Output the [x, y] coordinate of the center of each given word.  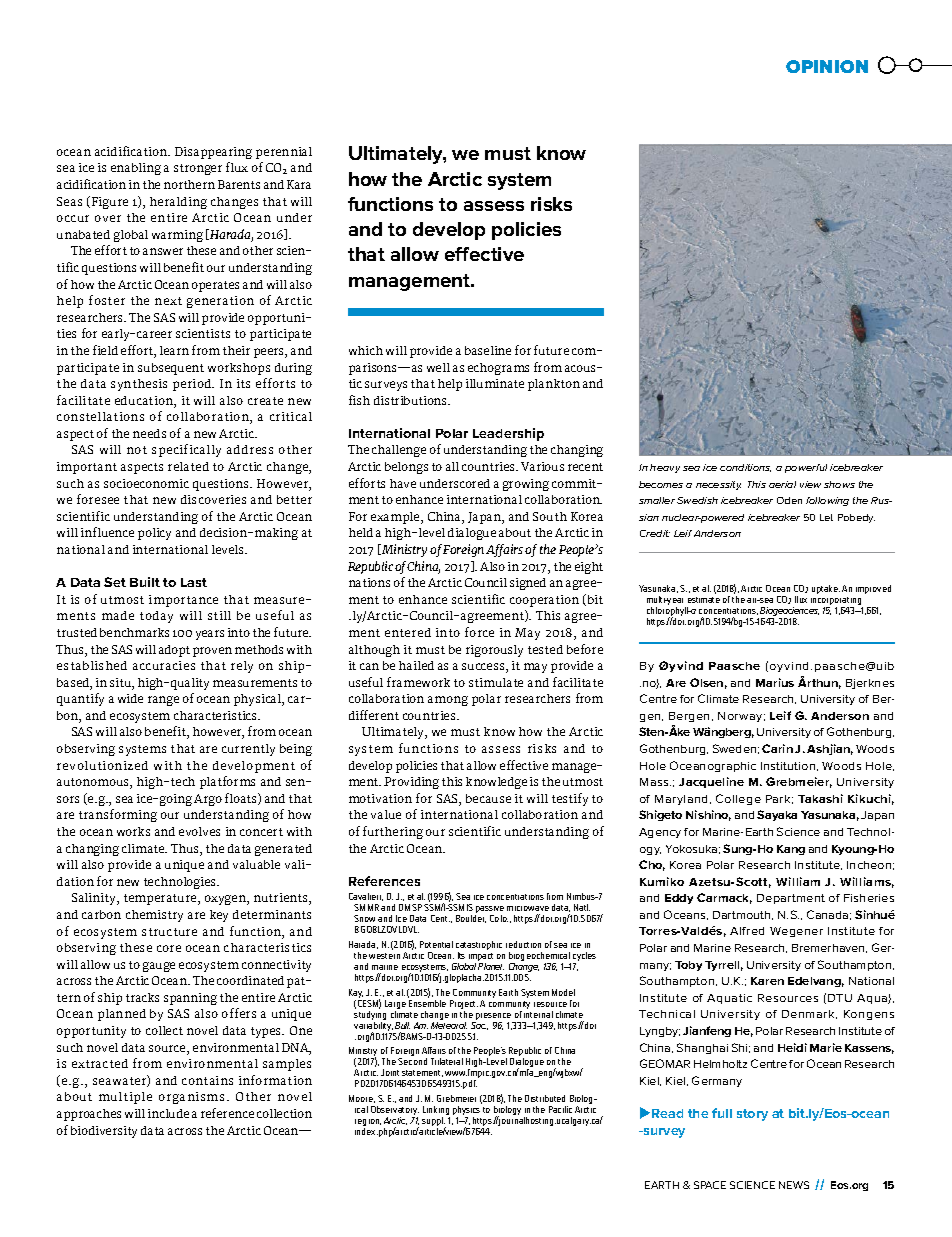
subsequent [171, 369]
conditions [745, 468]
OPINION [827, 66]
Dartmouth [743, 915]
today [156, 617]
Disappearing [213, 153]
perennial [284, 153]
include [168, 1113]
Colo [499, 918]
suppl [434, 1123]
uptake [826, 589]
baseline [488, 350]
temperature [161, 899]
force [479, 632]
